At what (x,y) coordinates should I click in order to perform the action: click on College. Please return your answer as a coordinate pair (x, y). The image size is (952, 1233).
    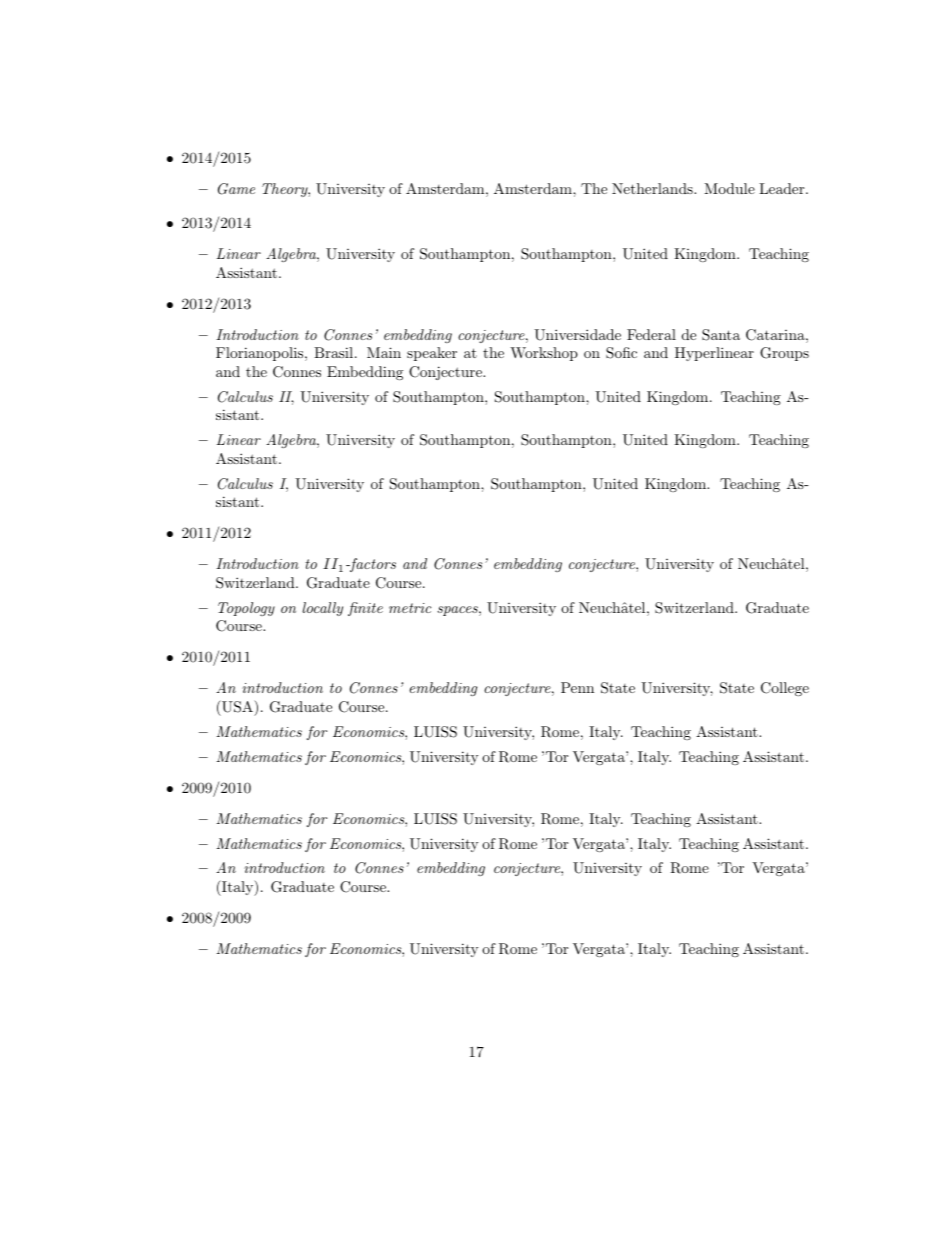
    Looking at the image, I should click on (785, 689).
